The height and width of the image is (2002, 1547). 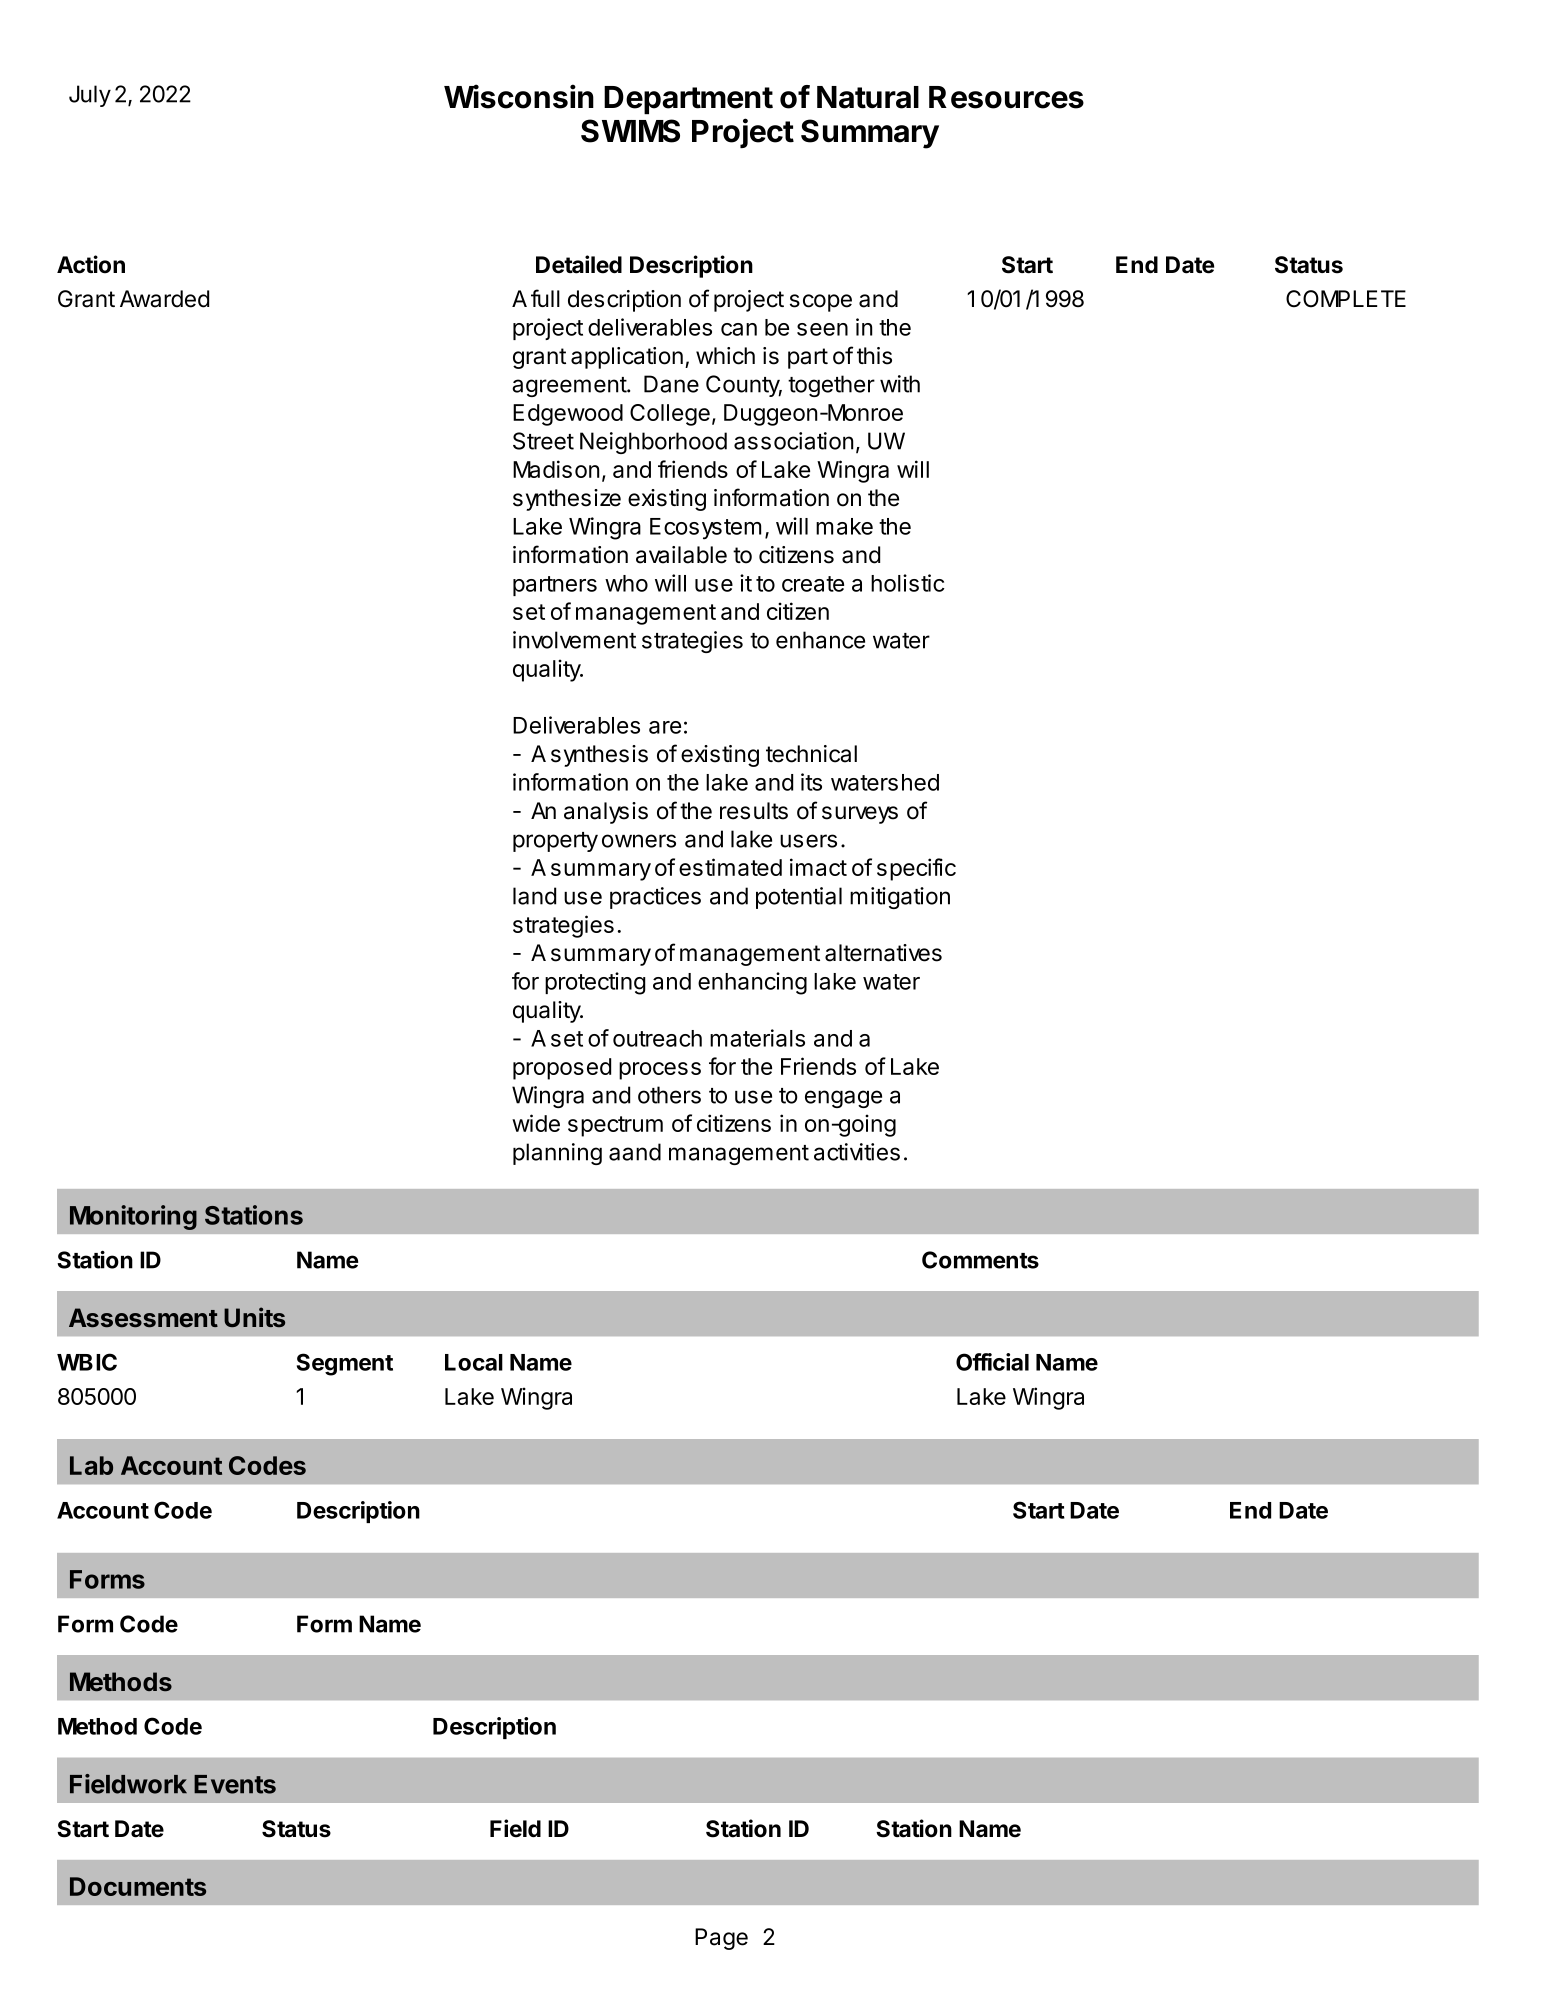 I want to click on alternatives, so click(x=883, y=953).
